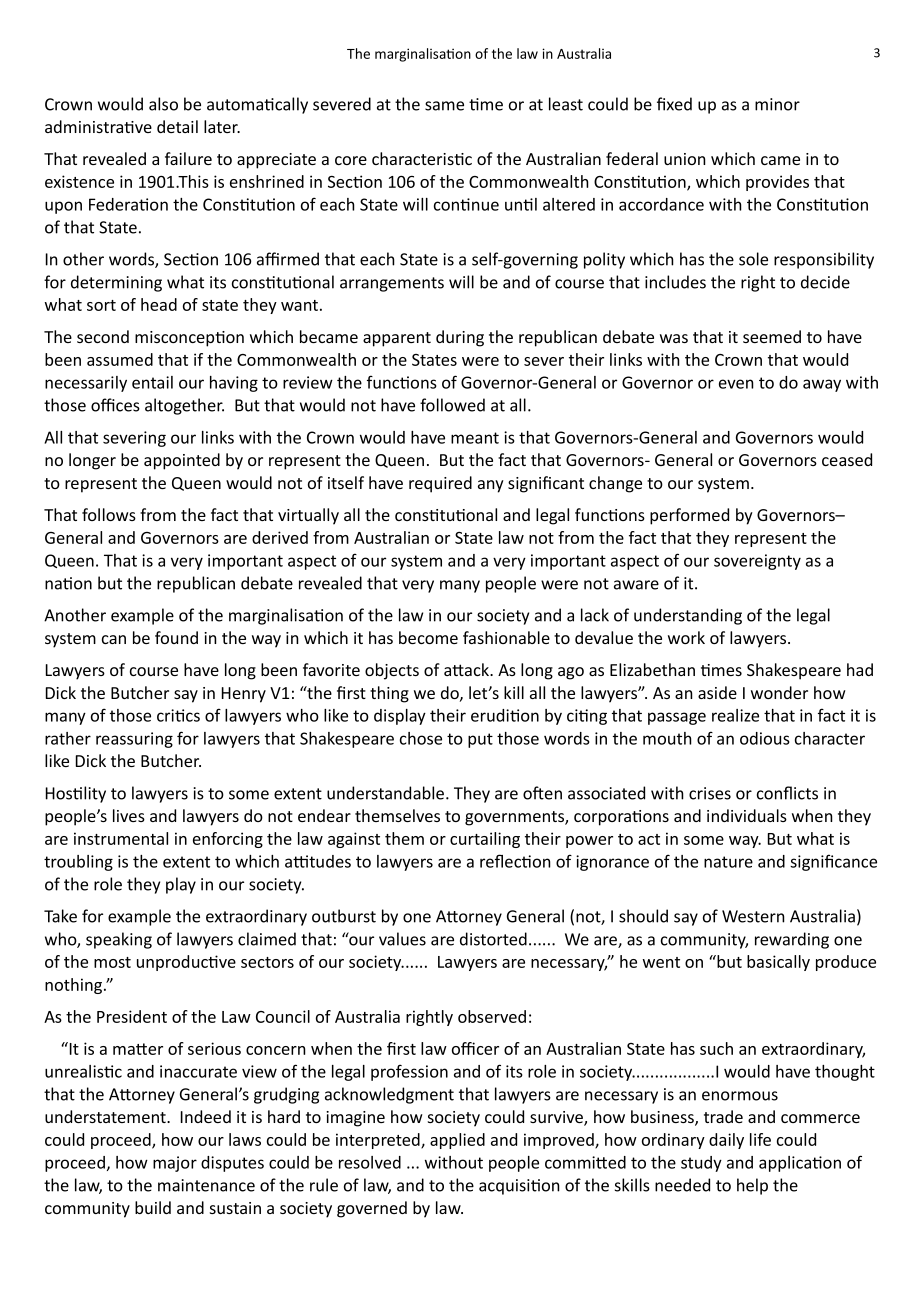 The height and width of the screenshot is (1308, 924). What do you see at coordinates (175, 1164) in the screenshot?
I see `major` at bounding box center [175, 1164].
